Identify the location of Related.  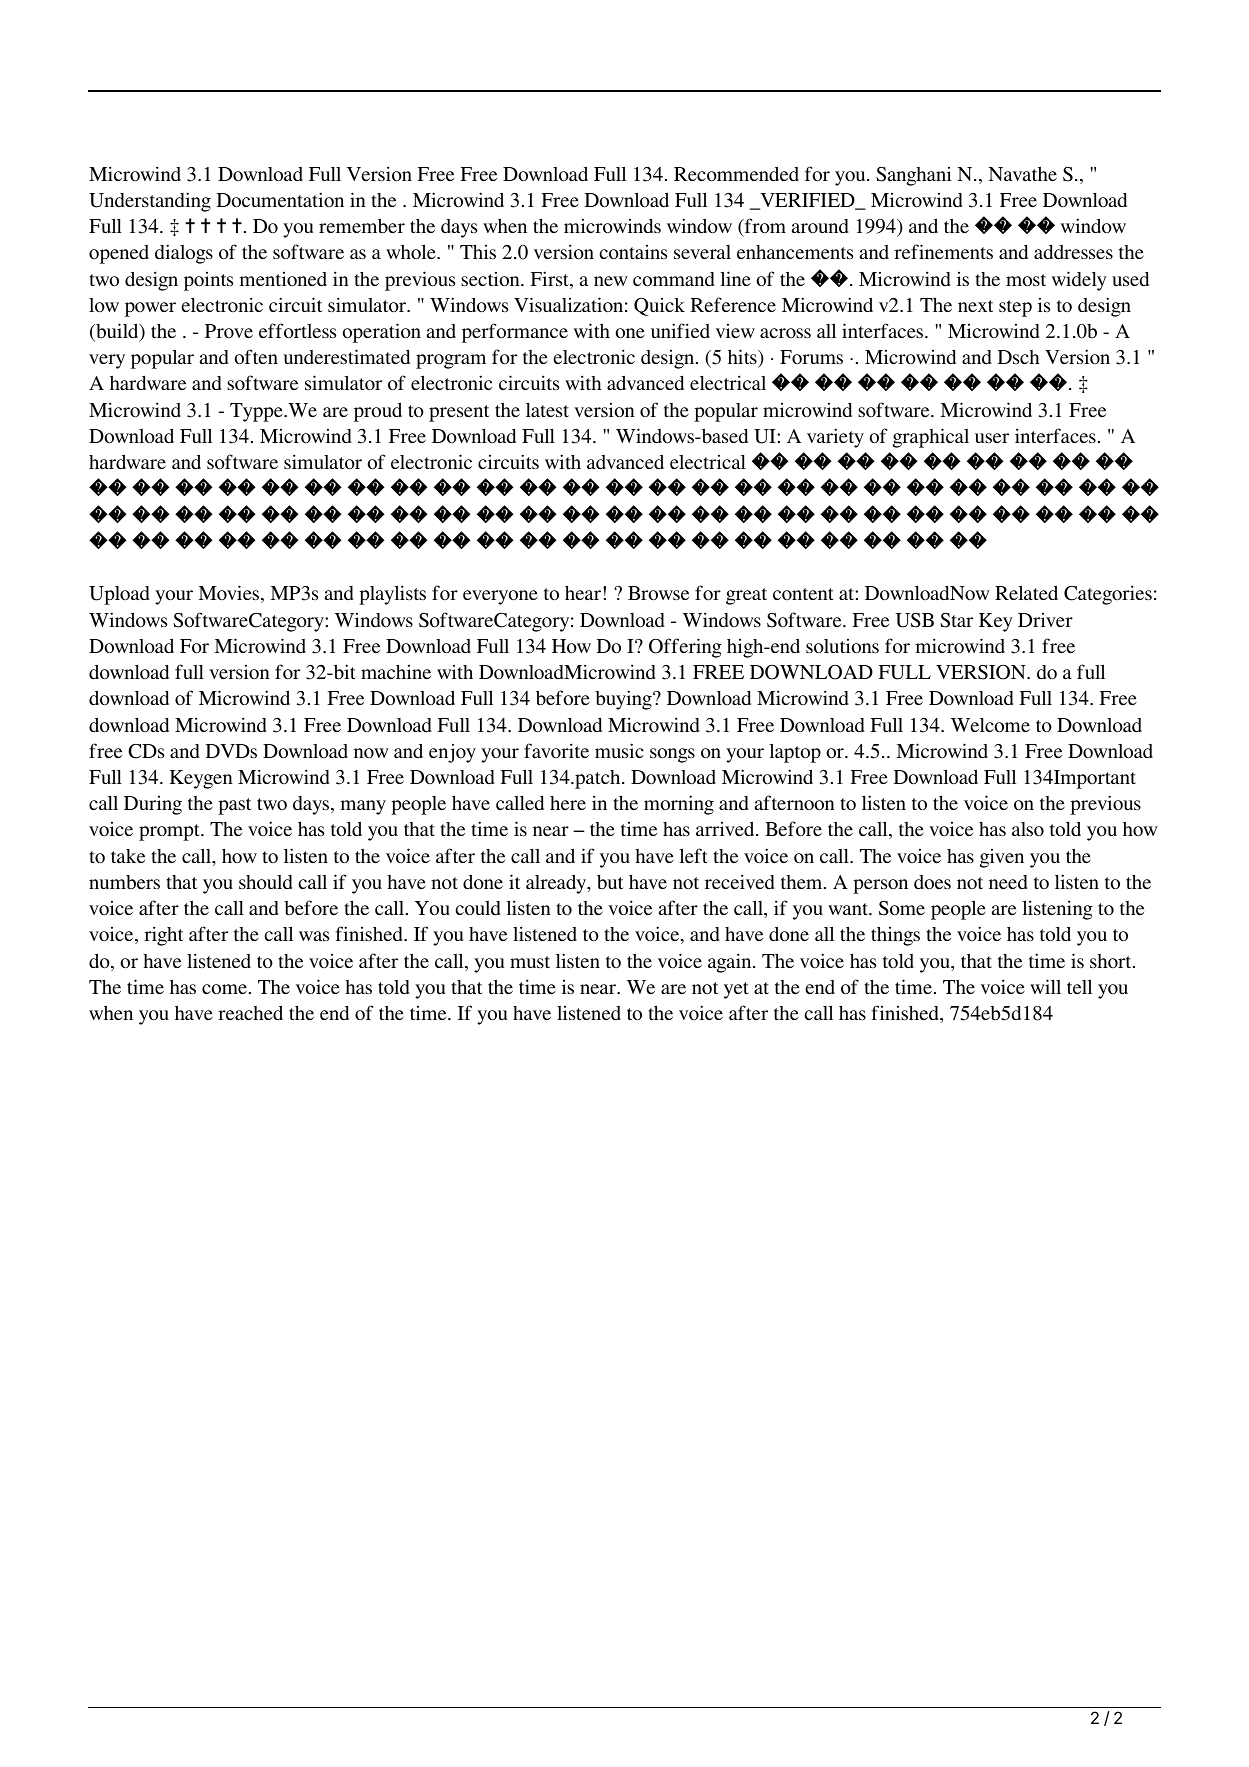
(1026, 592).
